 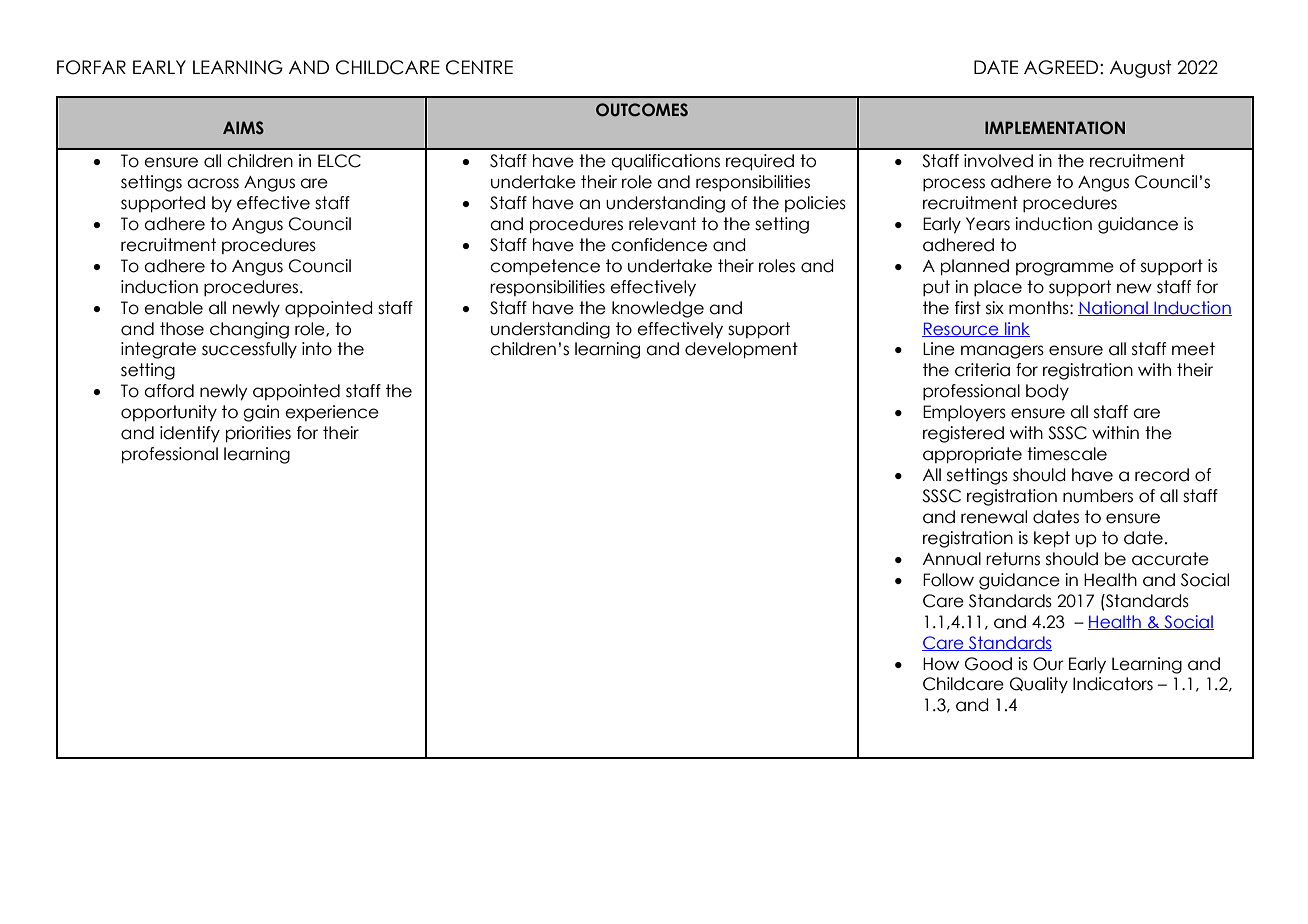 I want to click on Good, so click(x=988, y=664).
